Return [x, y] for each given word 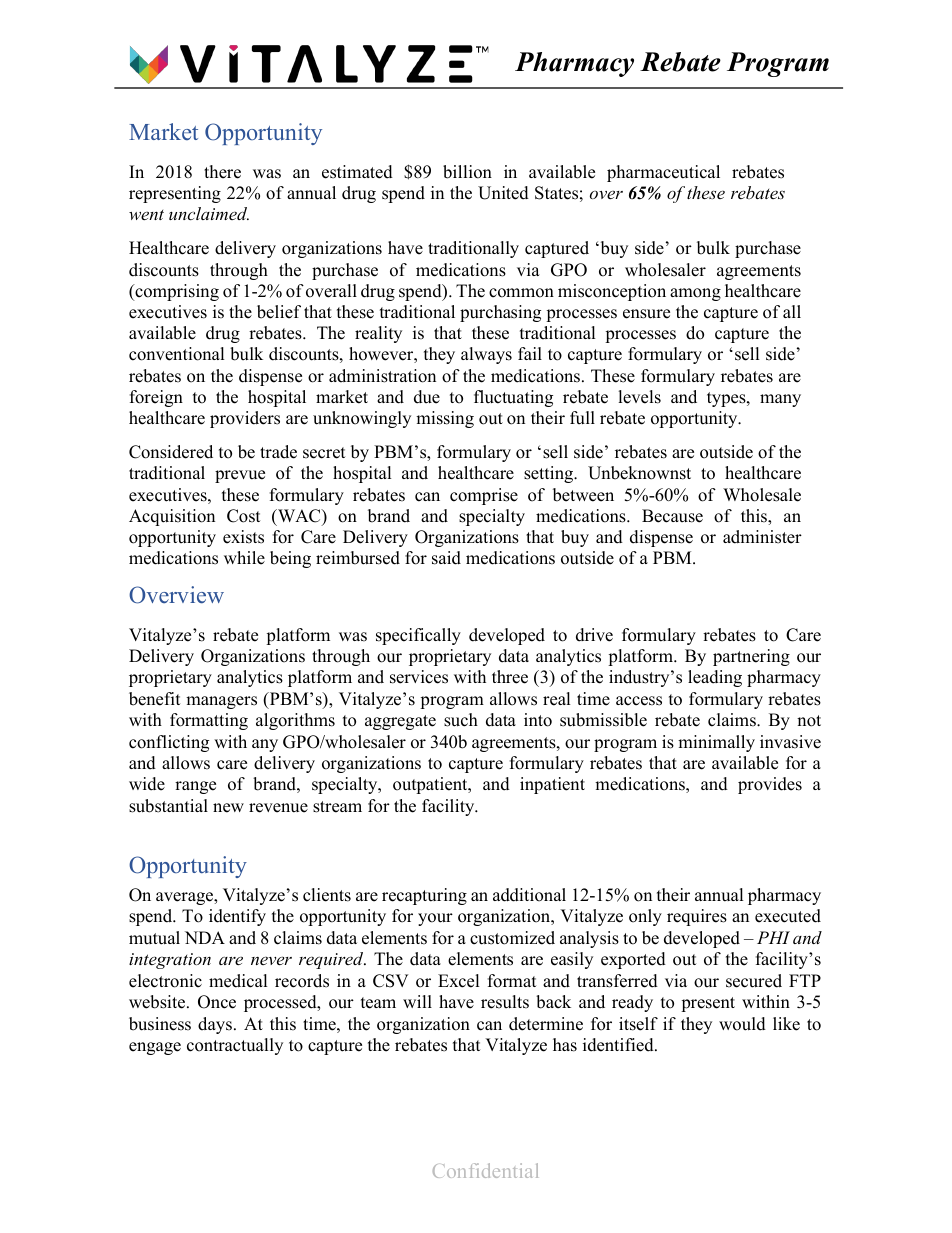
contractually [235, 1046]
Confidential [485, 1170]
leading [715, 678]
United [503, 193]
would [742, 1024]
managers [221, 702]
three [510, 677]
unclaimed [209, 213]
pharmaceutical [663, 173]
